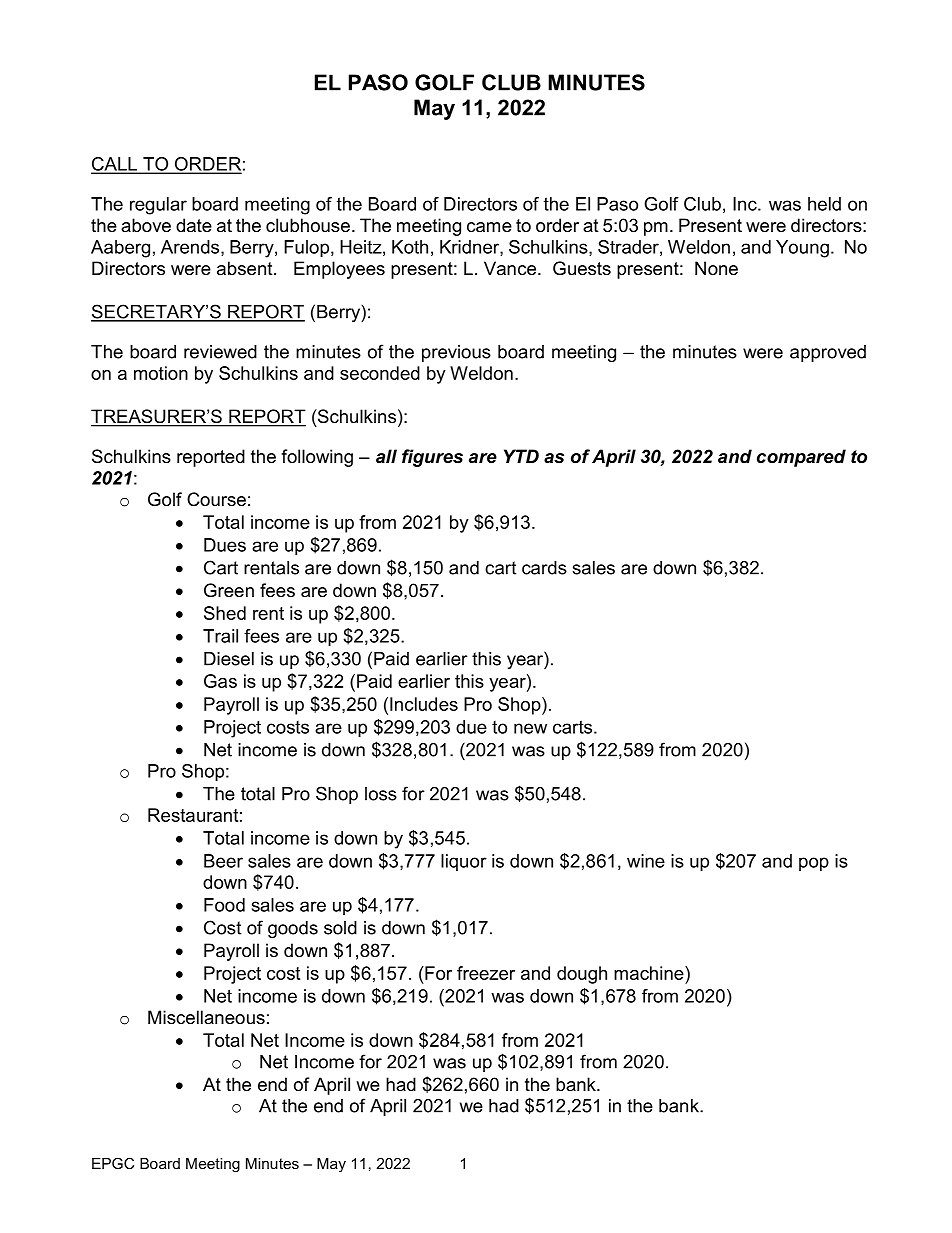 Image resolution: width=952 pixels, height=1233 pixels. I want to click on Green, so click(229, 590).
